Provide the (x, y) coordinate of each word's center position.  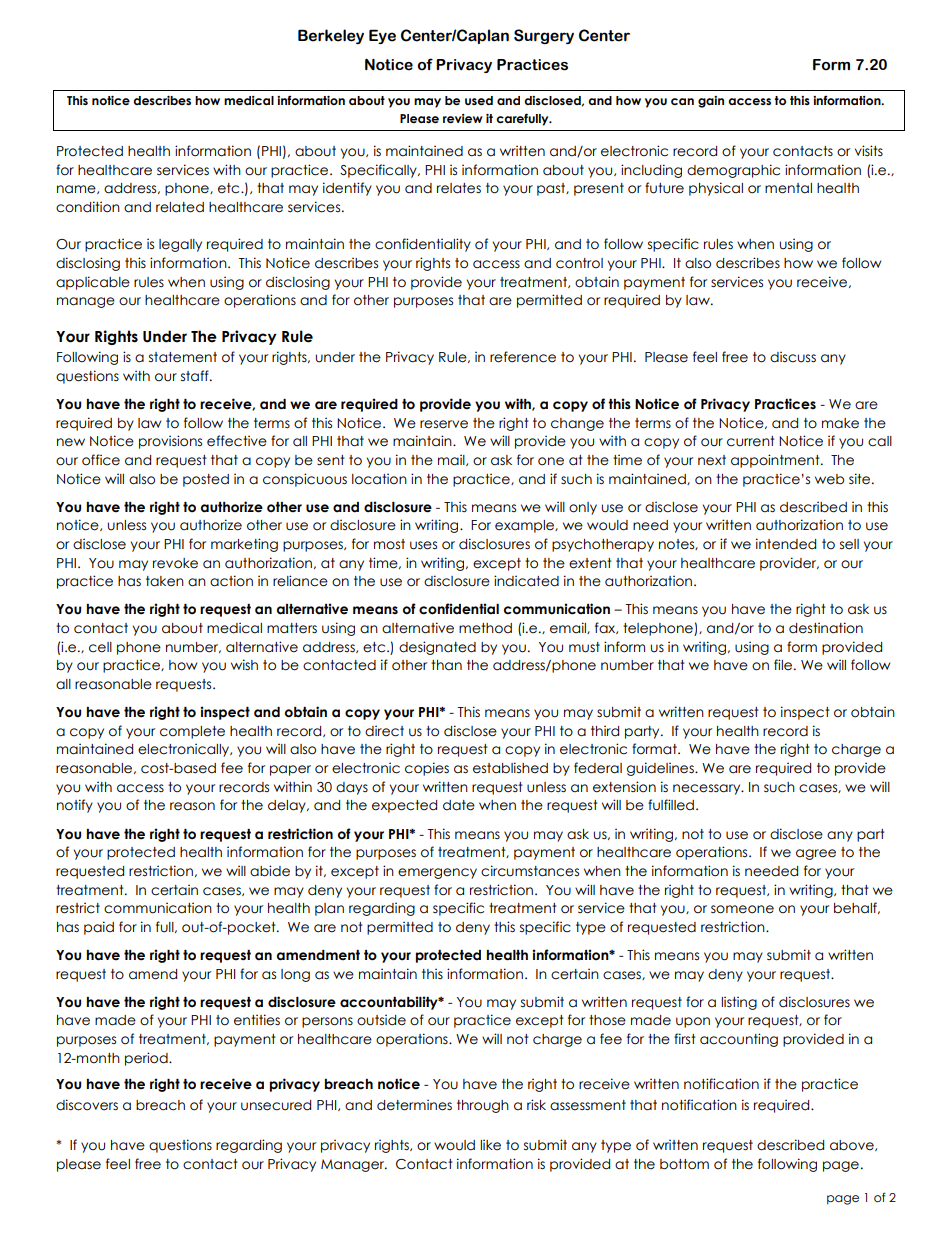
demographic (733, 171)
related (180, 207)
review (463, 118)
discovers (87, 1105)
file (784, 665)
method (485, 628)
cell (100, 647)
